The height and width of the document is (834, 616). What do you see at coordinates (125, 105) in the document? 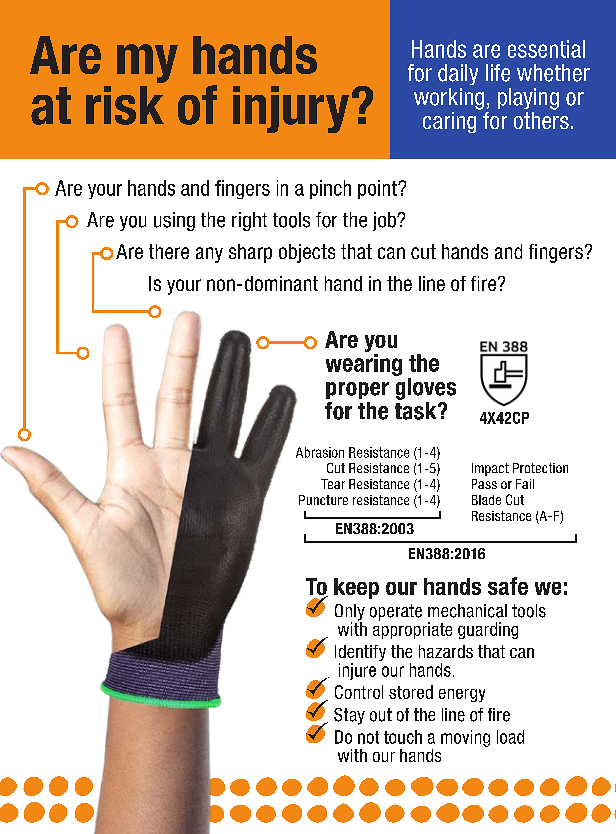
I see `risk` at bounding box center [125, 105].
